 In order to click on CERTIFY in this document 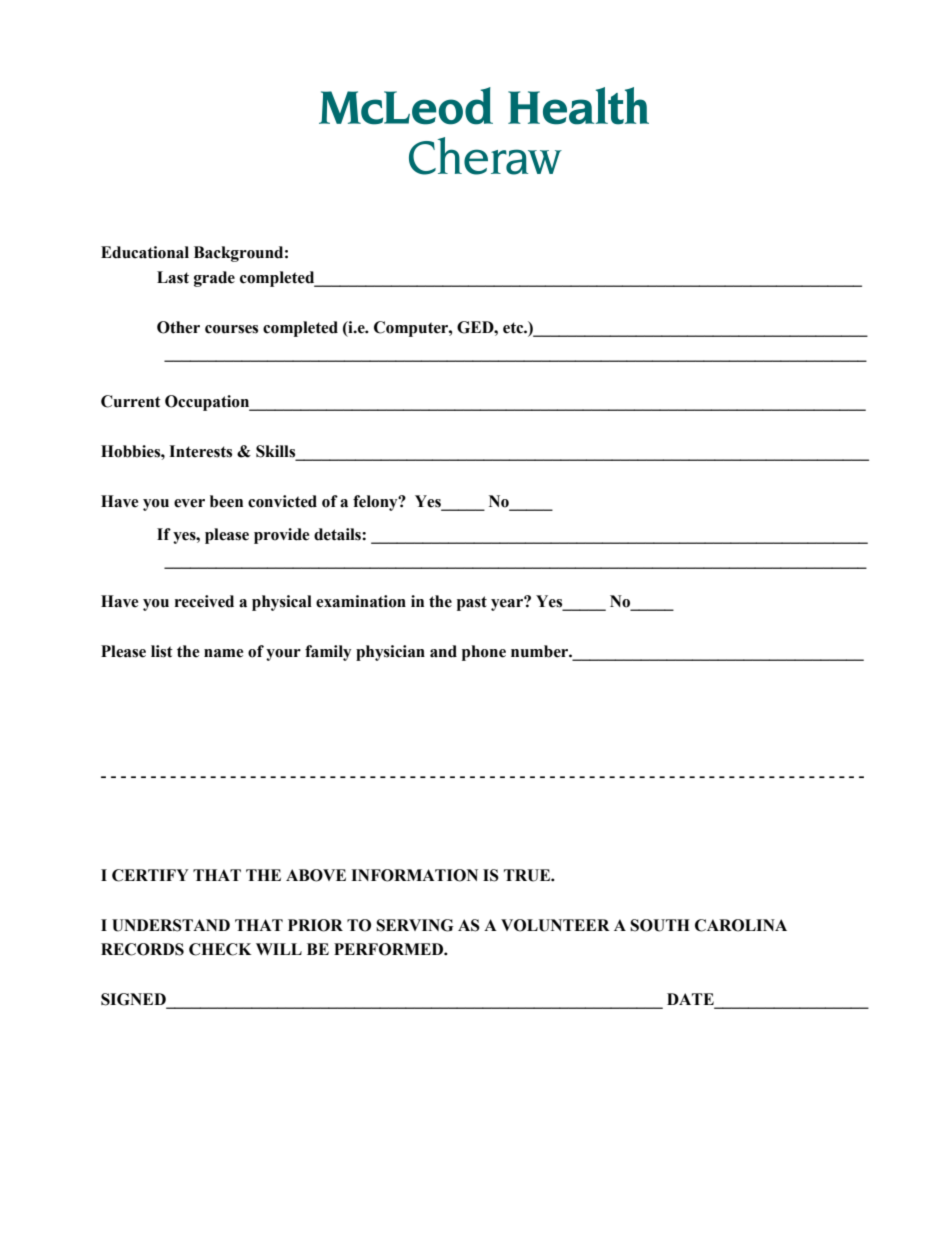, I will do `click(150, 875)`.
